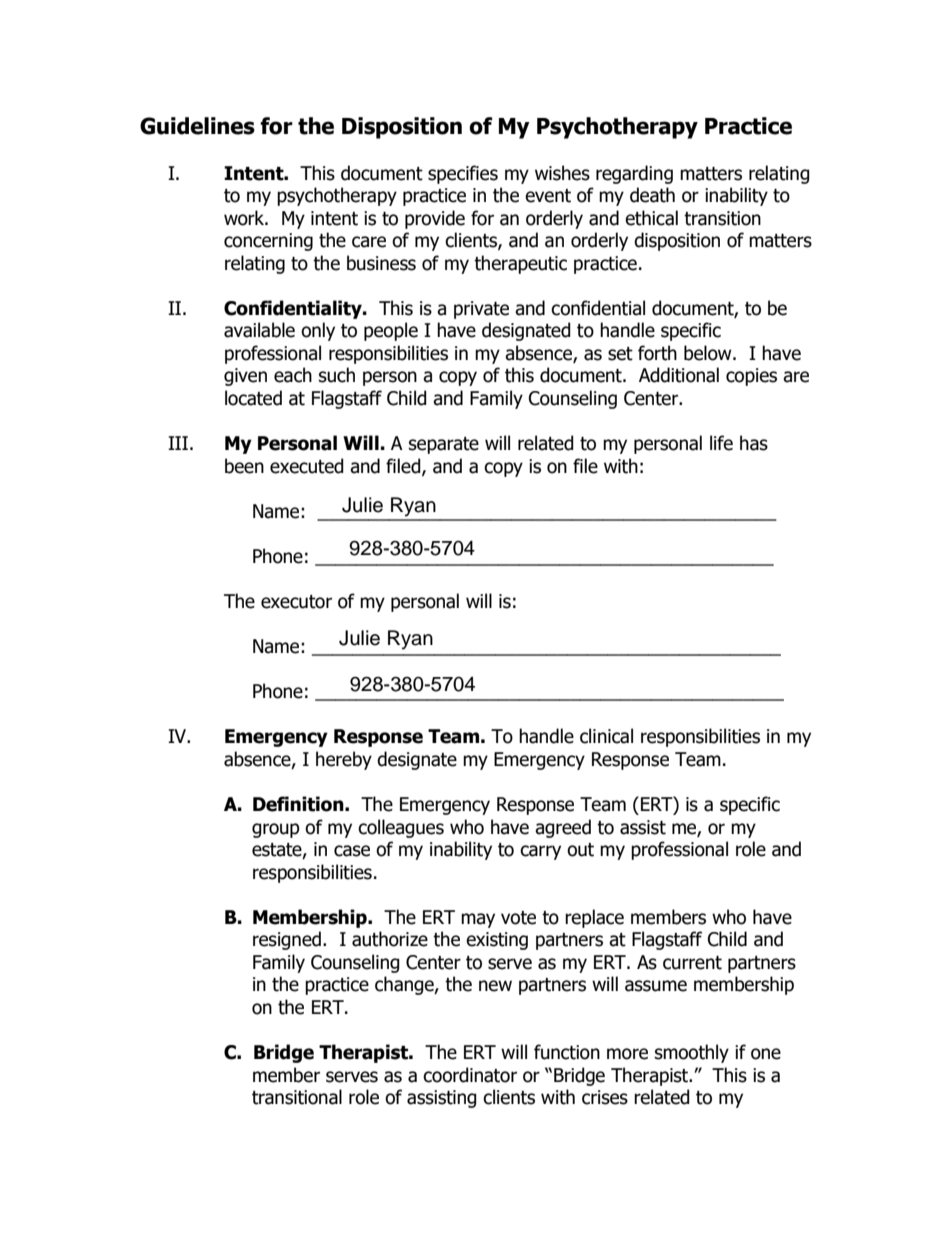 The image size is (952, 1233). What do you see at coordinates (463, 174) in the image?
I see `specifies` at bounding box center [463, 174].
